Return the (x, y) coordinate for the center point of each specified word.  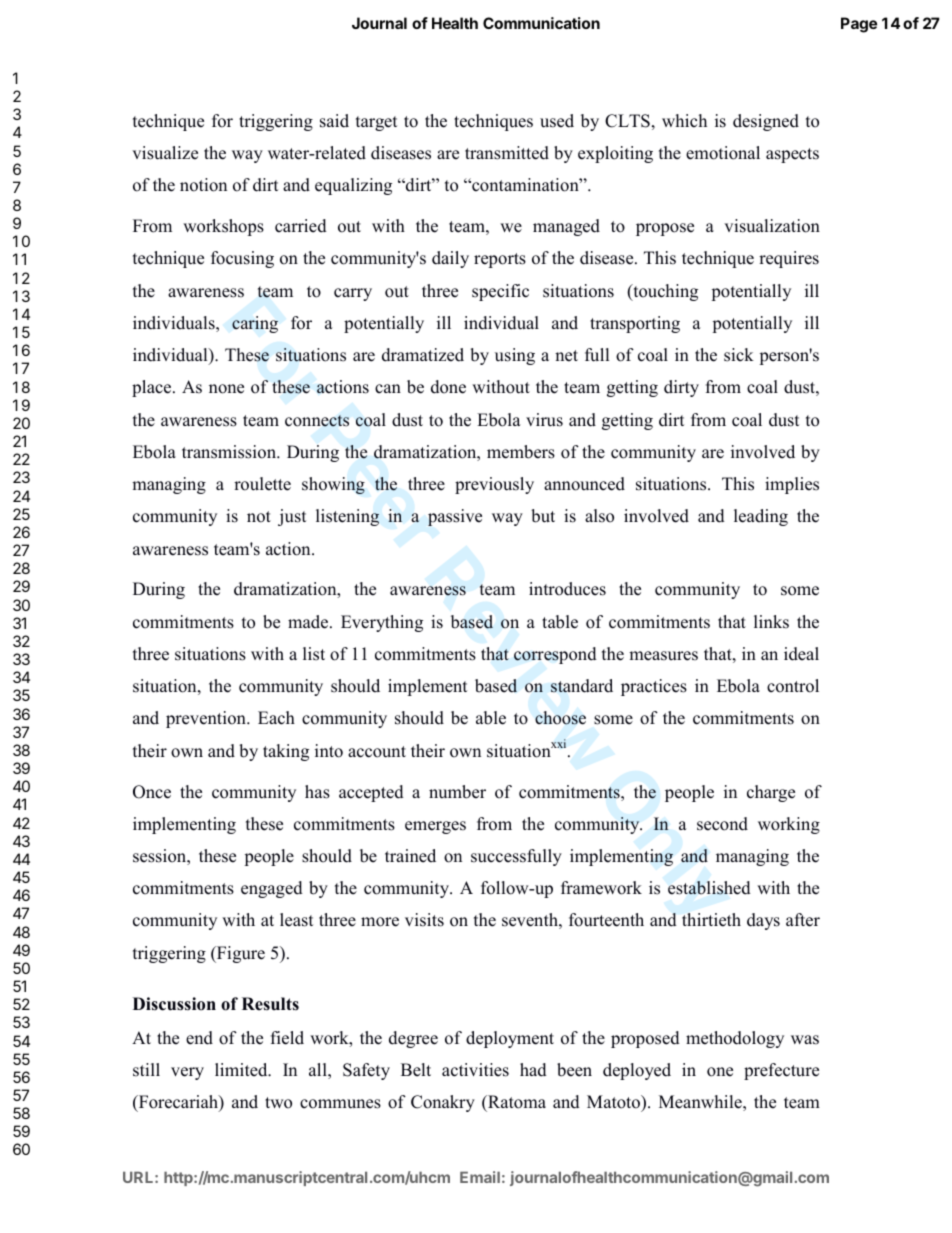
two (278, 1103)
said (334, 121)
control (793, 686)
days (763, 921)
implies (792, 485)
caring (255, 324)
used (557, 121)
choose (560, 718)
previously (494, 485)
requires (789, 259)
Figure (240, 954)
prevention (207, 719)
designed (766, 122)
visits (424, 920)
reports (500, 260)
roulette (262, 484)
